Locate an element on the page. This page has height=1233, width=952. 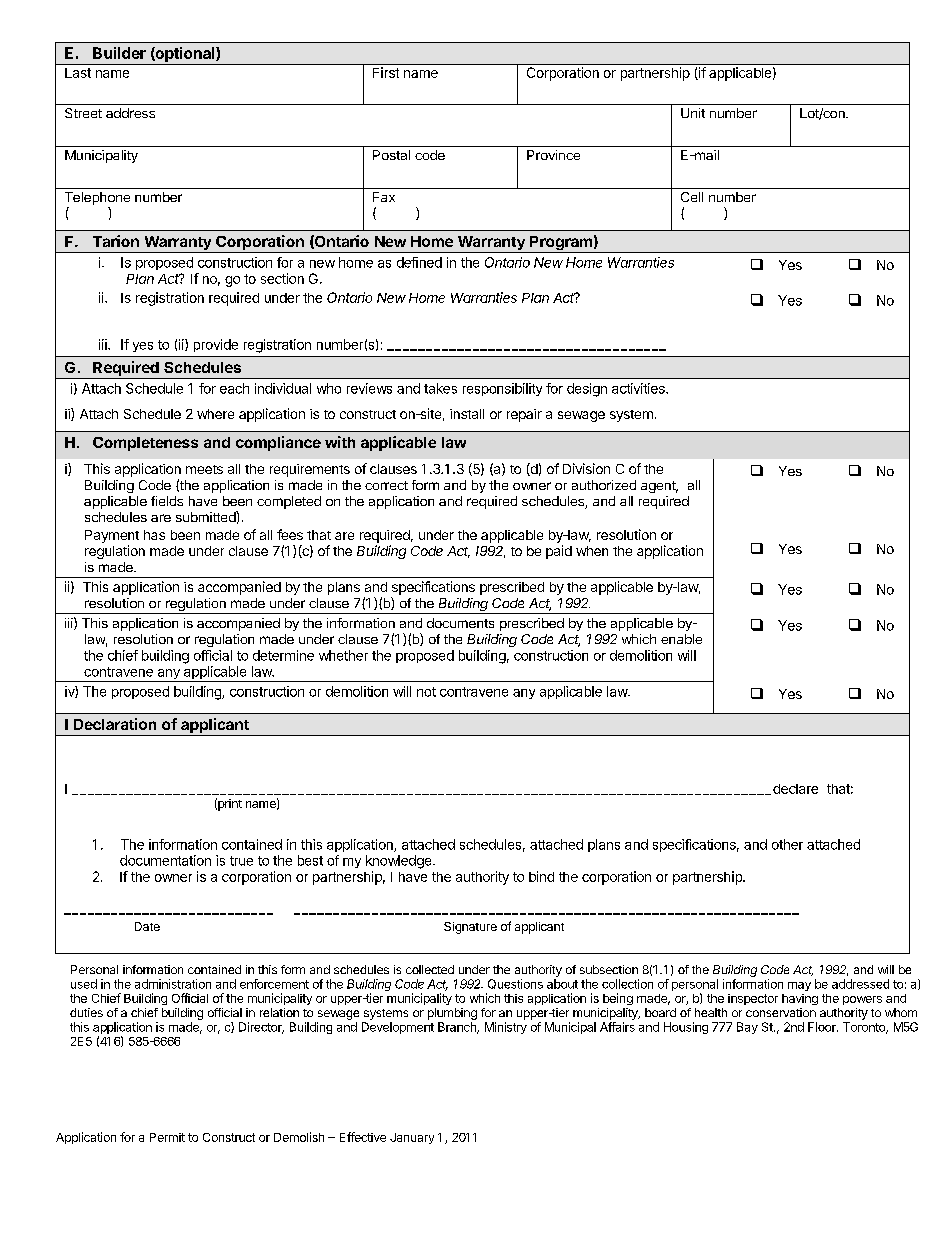
January is located at coordinates (412, 1138).
